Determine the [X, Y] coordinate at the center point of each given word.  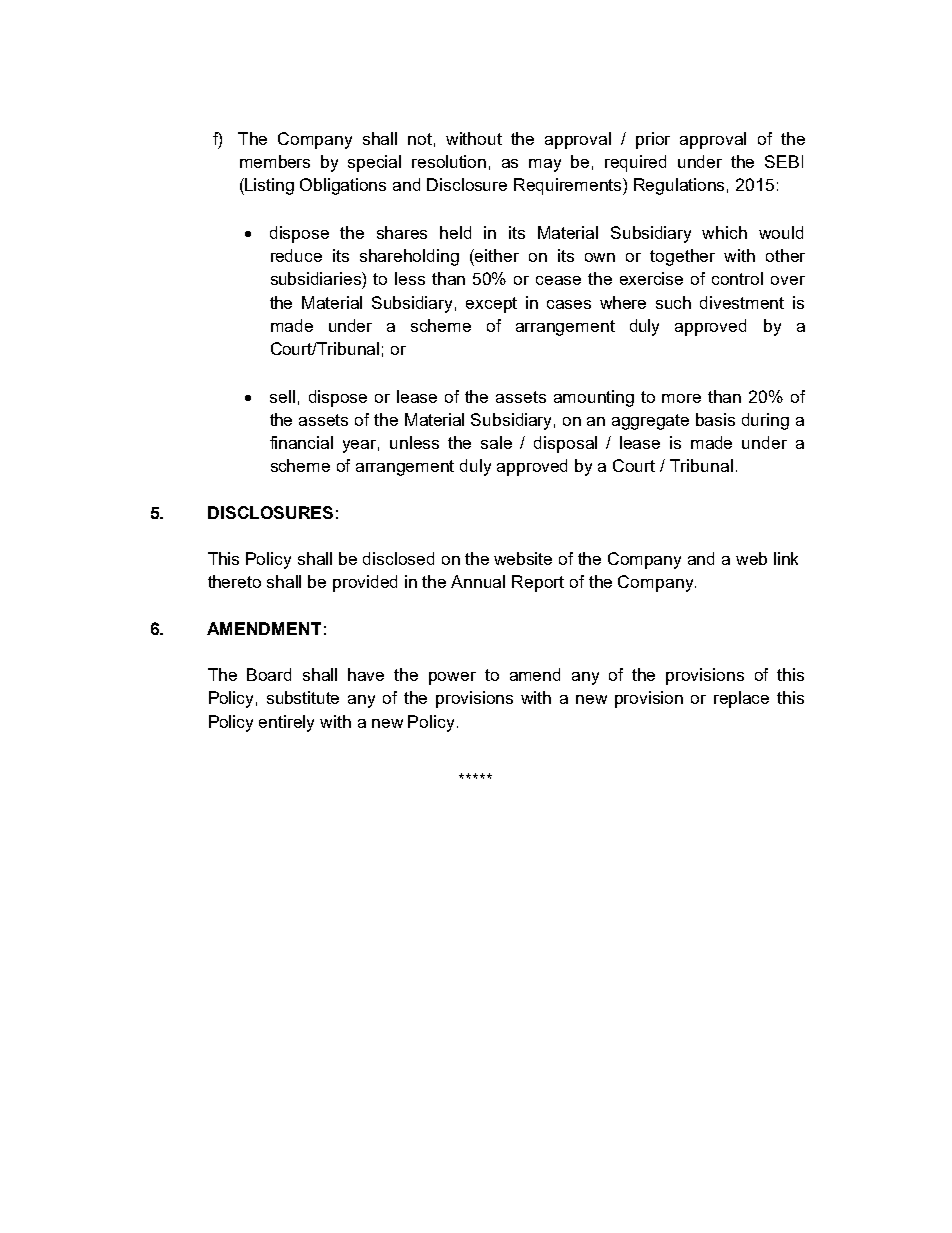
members [275, 161]
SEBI [784, 161]
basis [715, 419]
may [545, 165]
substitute [303, 697]
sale [496, 442]
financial [301, 442]
